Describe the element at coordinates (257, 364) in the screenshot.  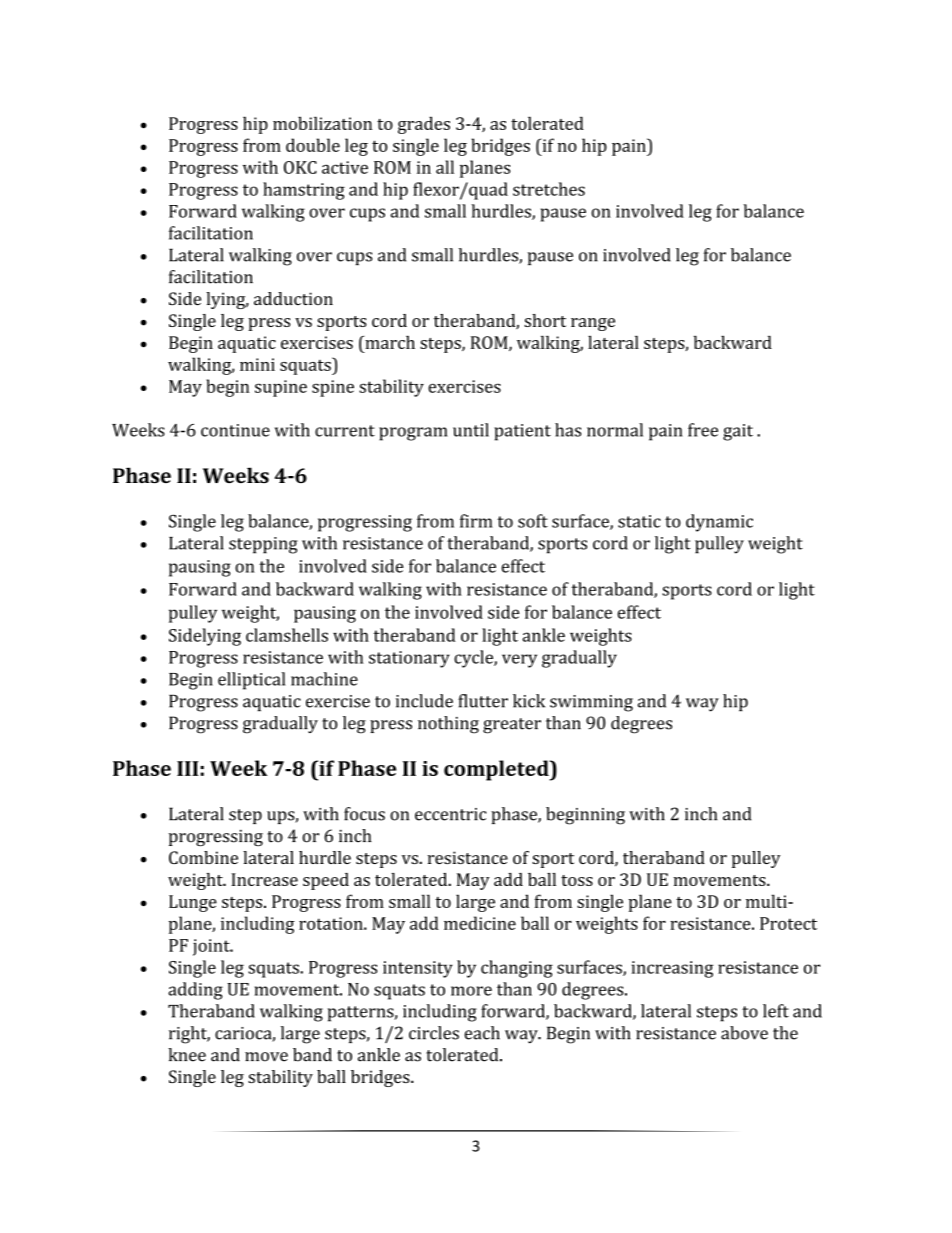
I see `mini` at that location.
